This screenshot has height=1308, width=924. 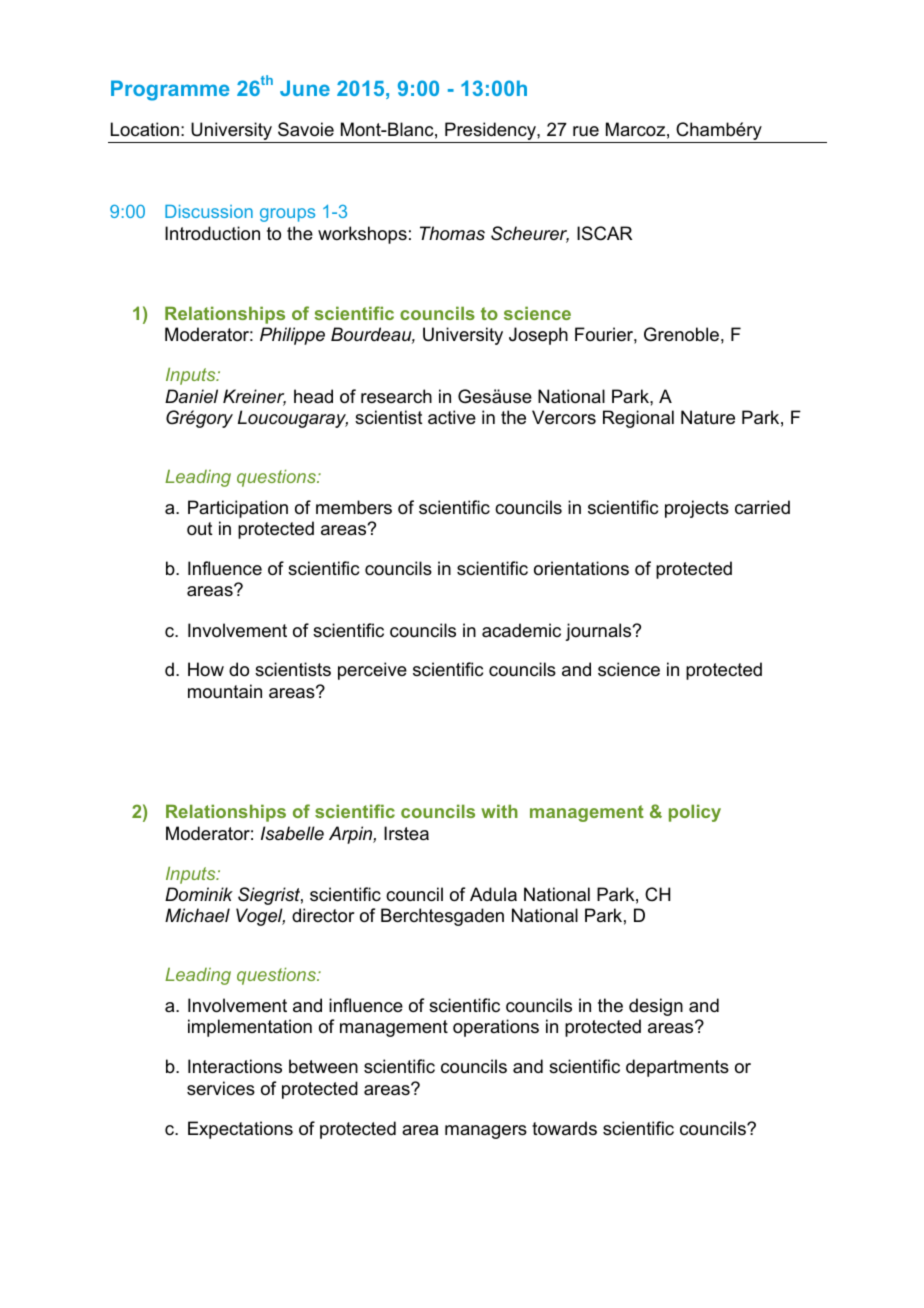 I want to click on services, so click(x=221, y=1088).
